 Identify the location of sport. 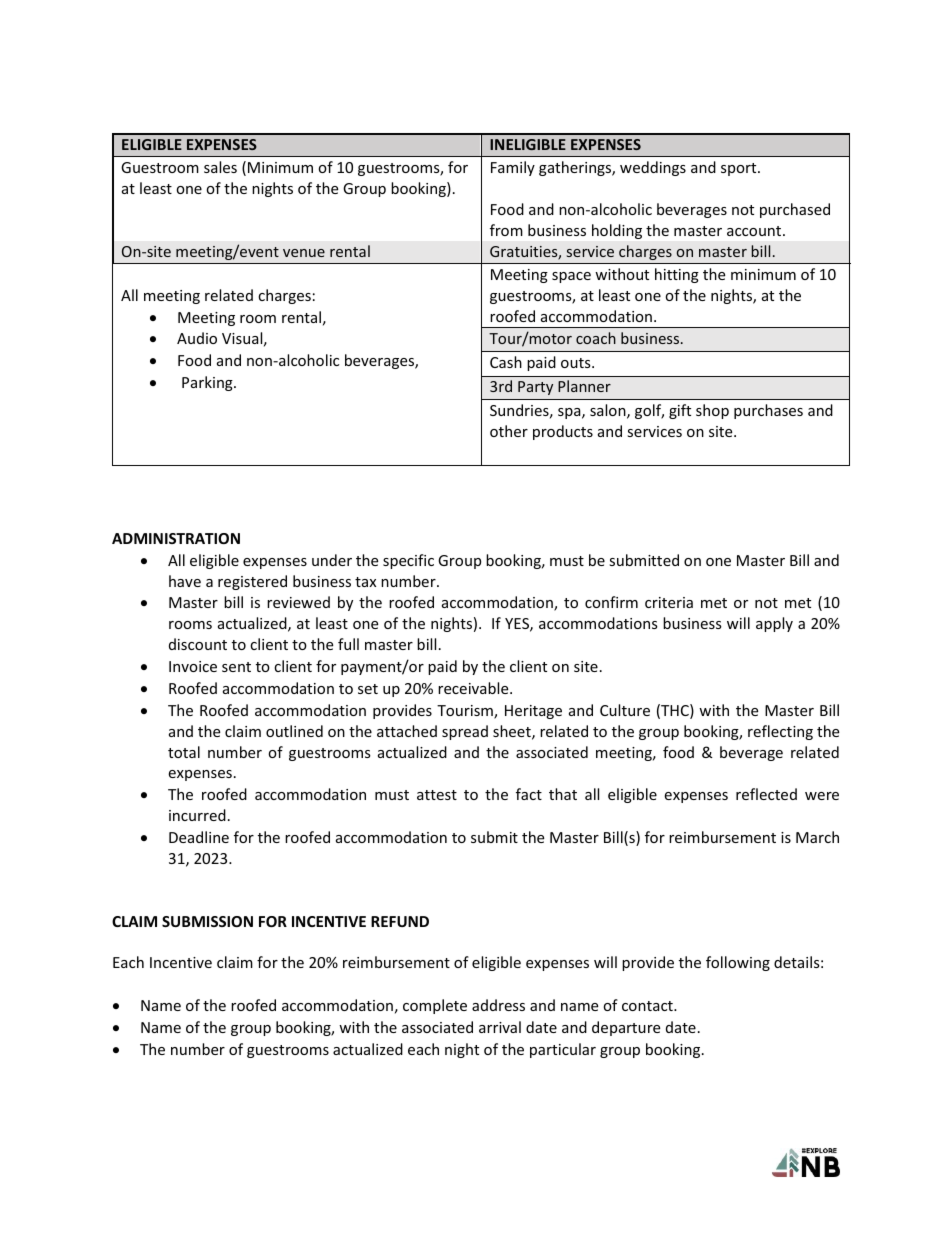
(740, 169).
